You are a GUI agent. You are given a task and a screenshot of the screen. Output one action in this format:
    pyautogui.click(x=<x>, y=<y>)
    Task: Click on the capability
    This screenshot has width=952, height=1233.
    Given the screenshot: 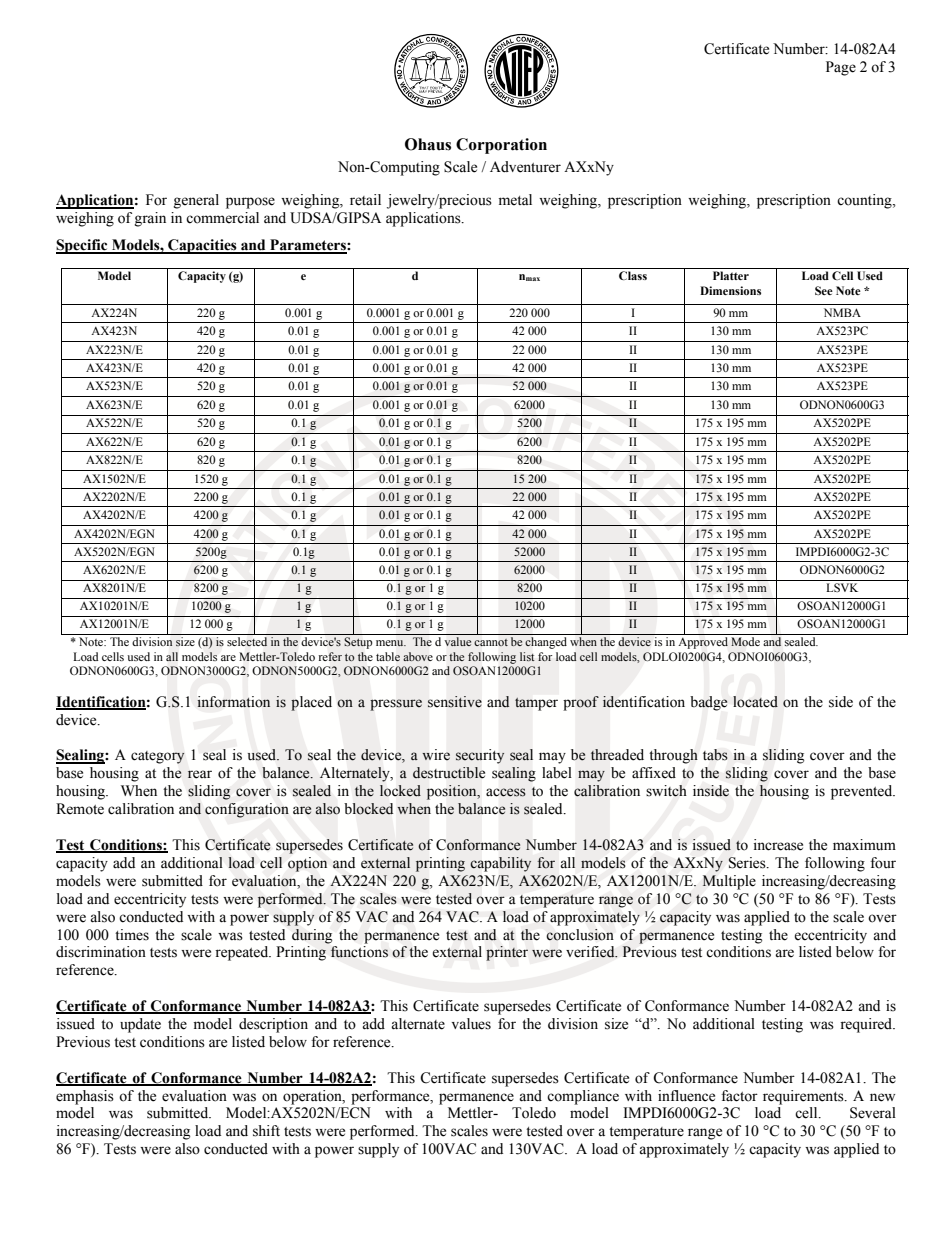 What is the action you would take?
    pyautogui.click(x=500, y=864)
